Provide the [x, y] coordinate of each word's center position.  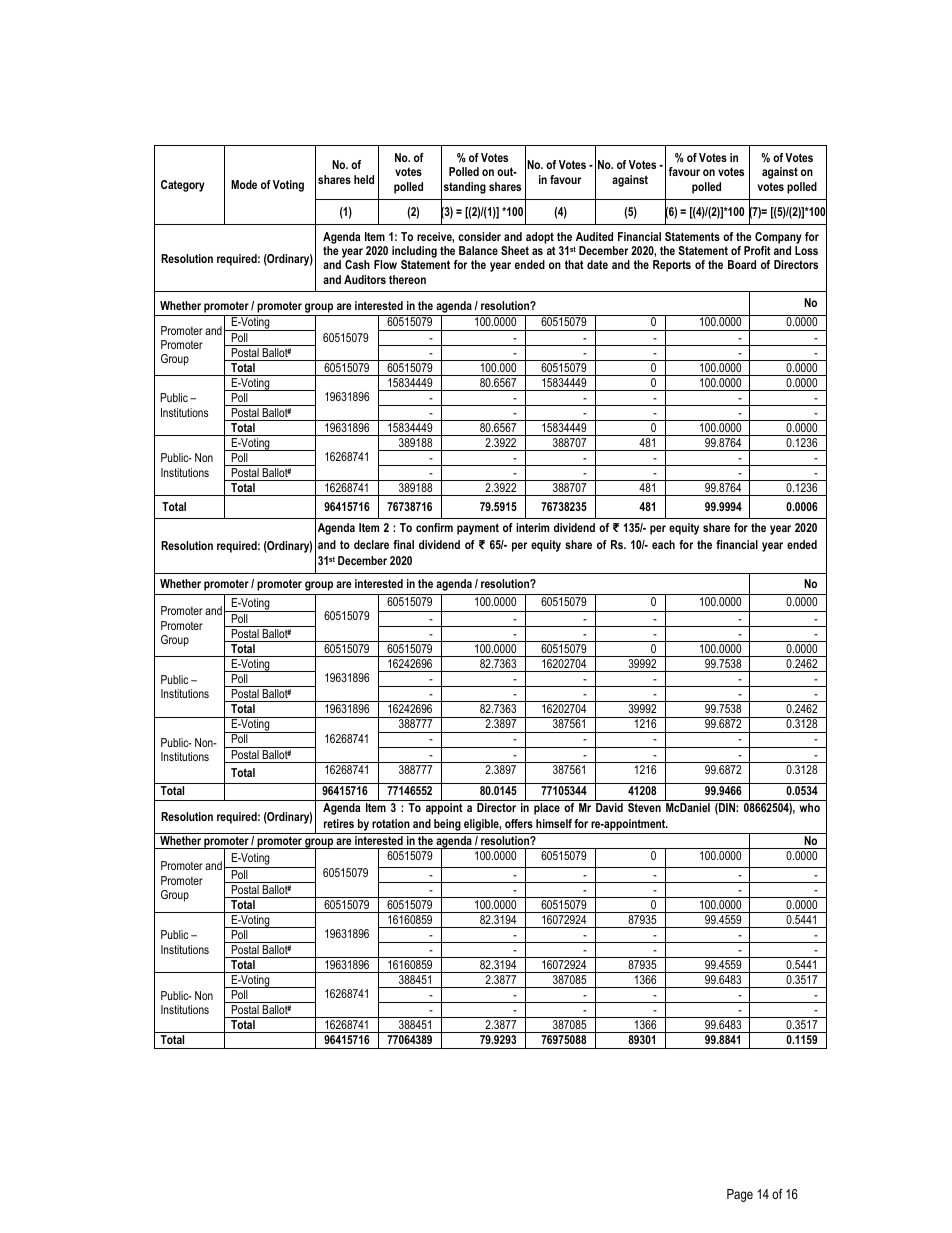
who [809, 807]
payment [478, 529]
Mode [244, 184]
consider [479, 236]
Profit [757, 250]
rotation [391, 823]
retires [339, 823]
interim [532, 527]
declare [371, 544]
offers [519, 823]
